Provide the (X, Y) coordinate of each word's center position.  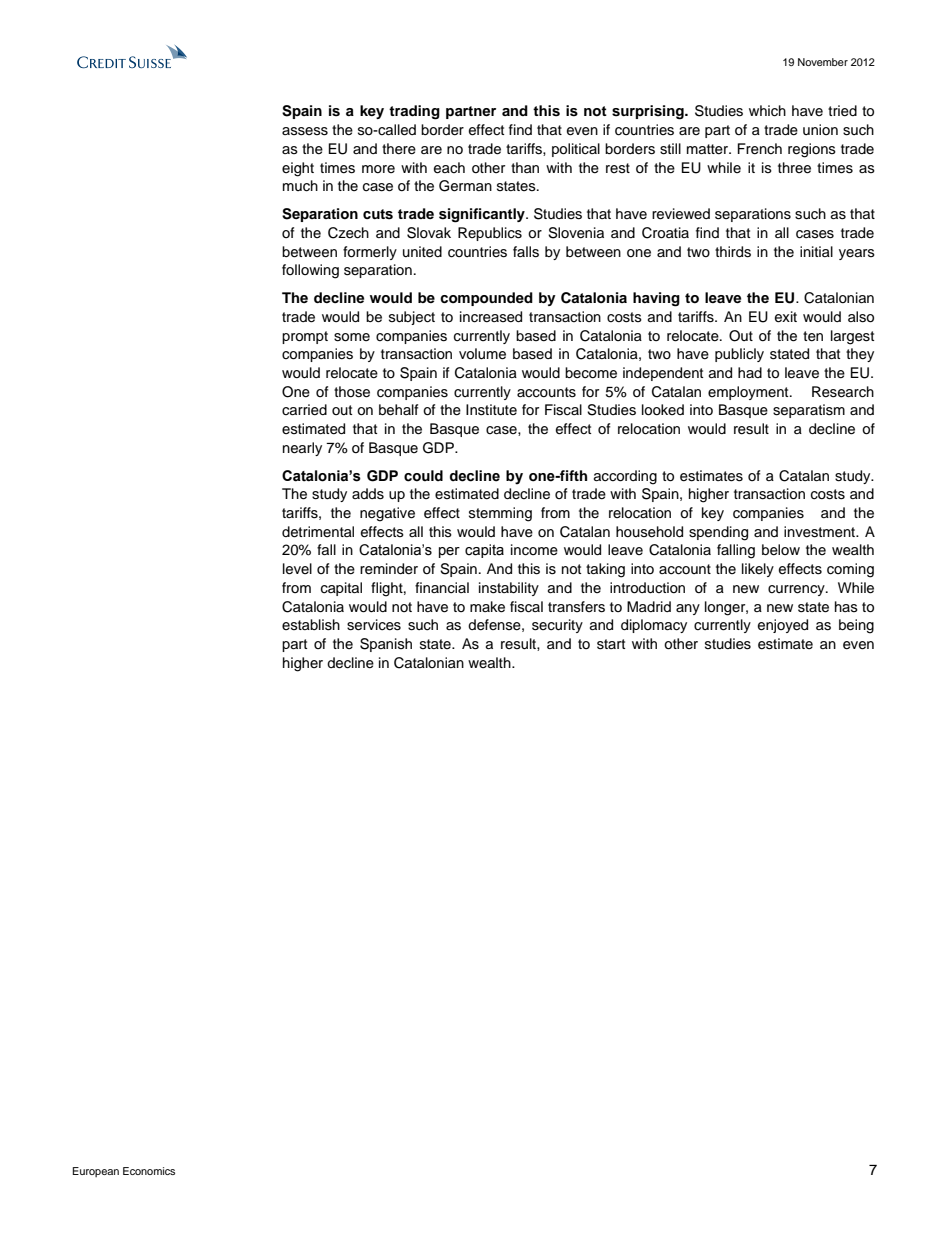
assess (305, 131)
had (750, 372)
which (767, 111)
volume (482, 354)
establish (311, 625)
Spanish (386, 645)
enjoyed (783, 626)
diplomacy (654, 626)
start (611, 644)
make (487, 607)
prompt (305, 337)
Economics (149, 1171)
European (96, 1172)
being (856, 626)
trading (414, 112)
